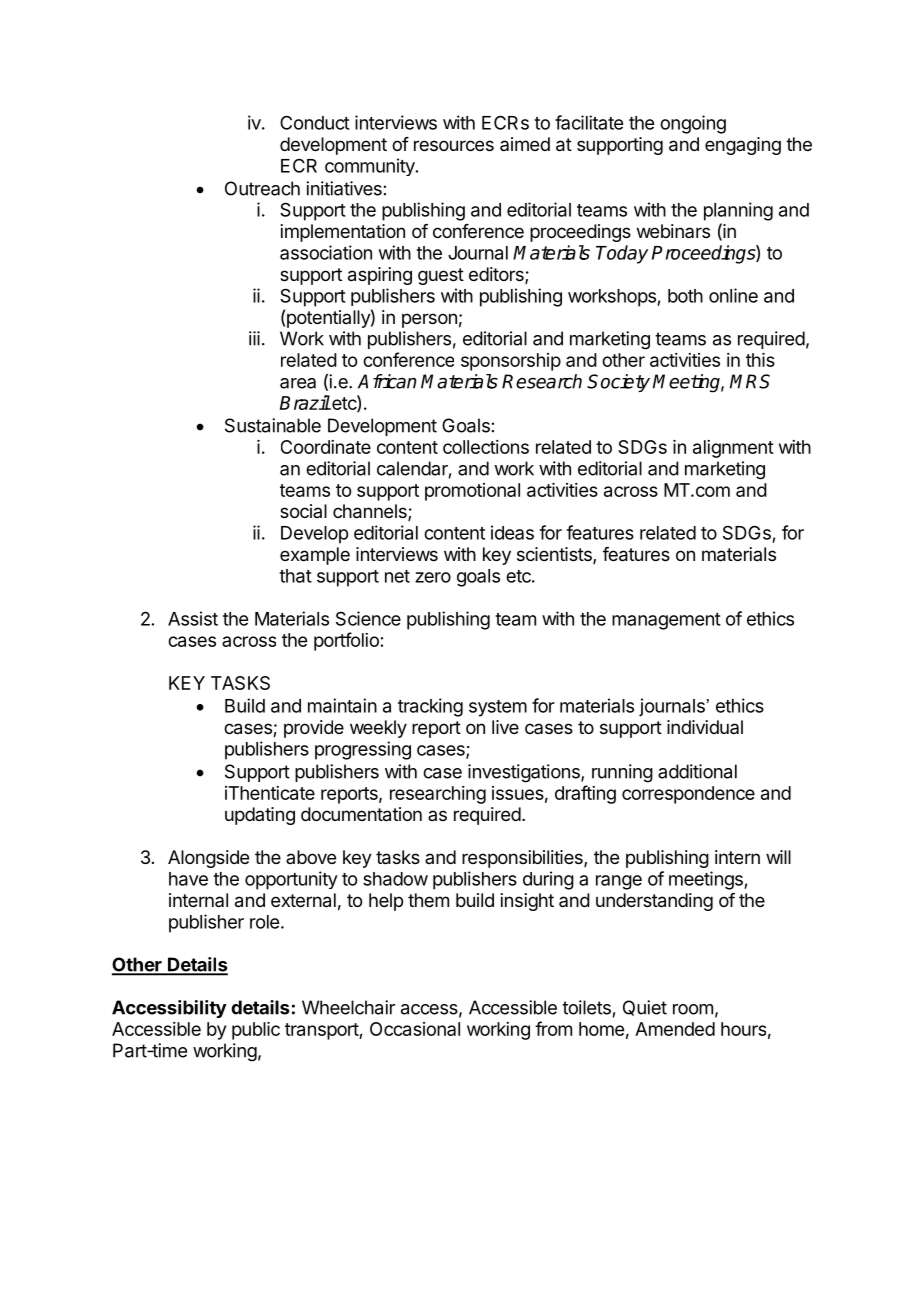 Image resolution: width=924 pixels, height=1309 pixels. I want to click on resources, so click(454, 145).
